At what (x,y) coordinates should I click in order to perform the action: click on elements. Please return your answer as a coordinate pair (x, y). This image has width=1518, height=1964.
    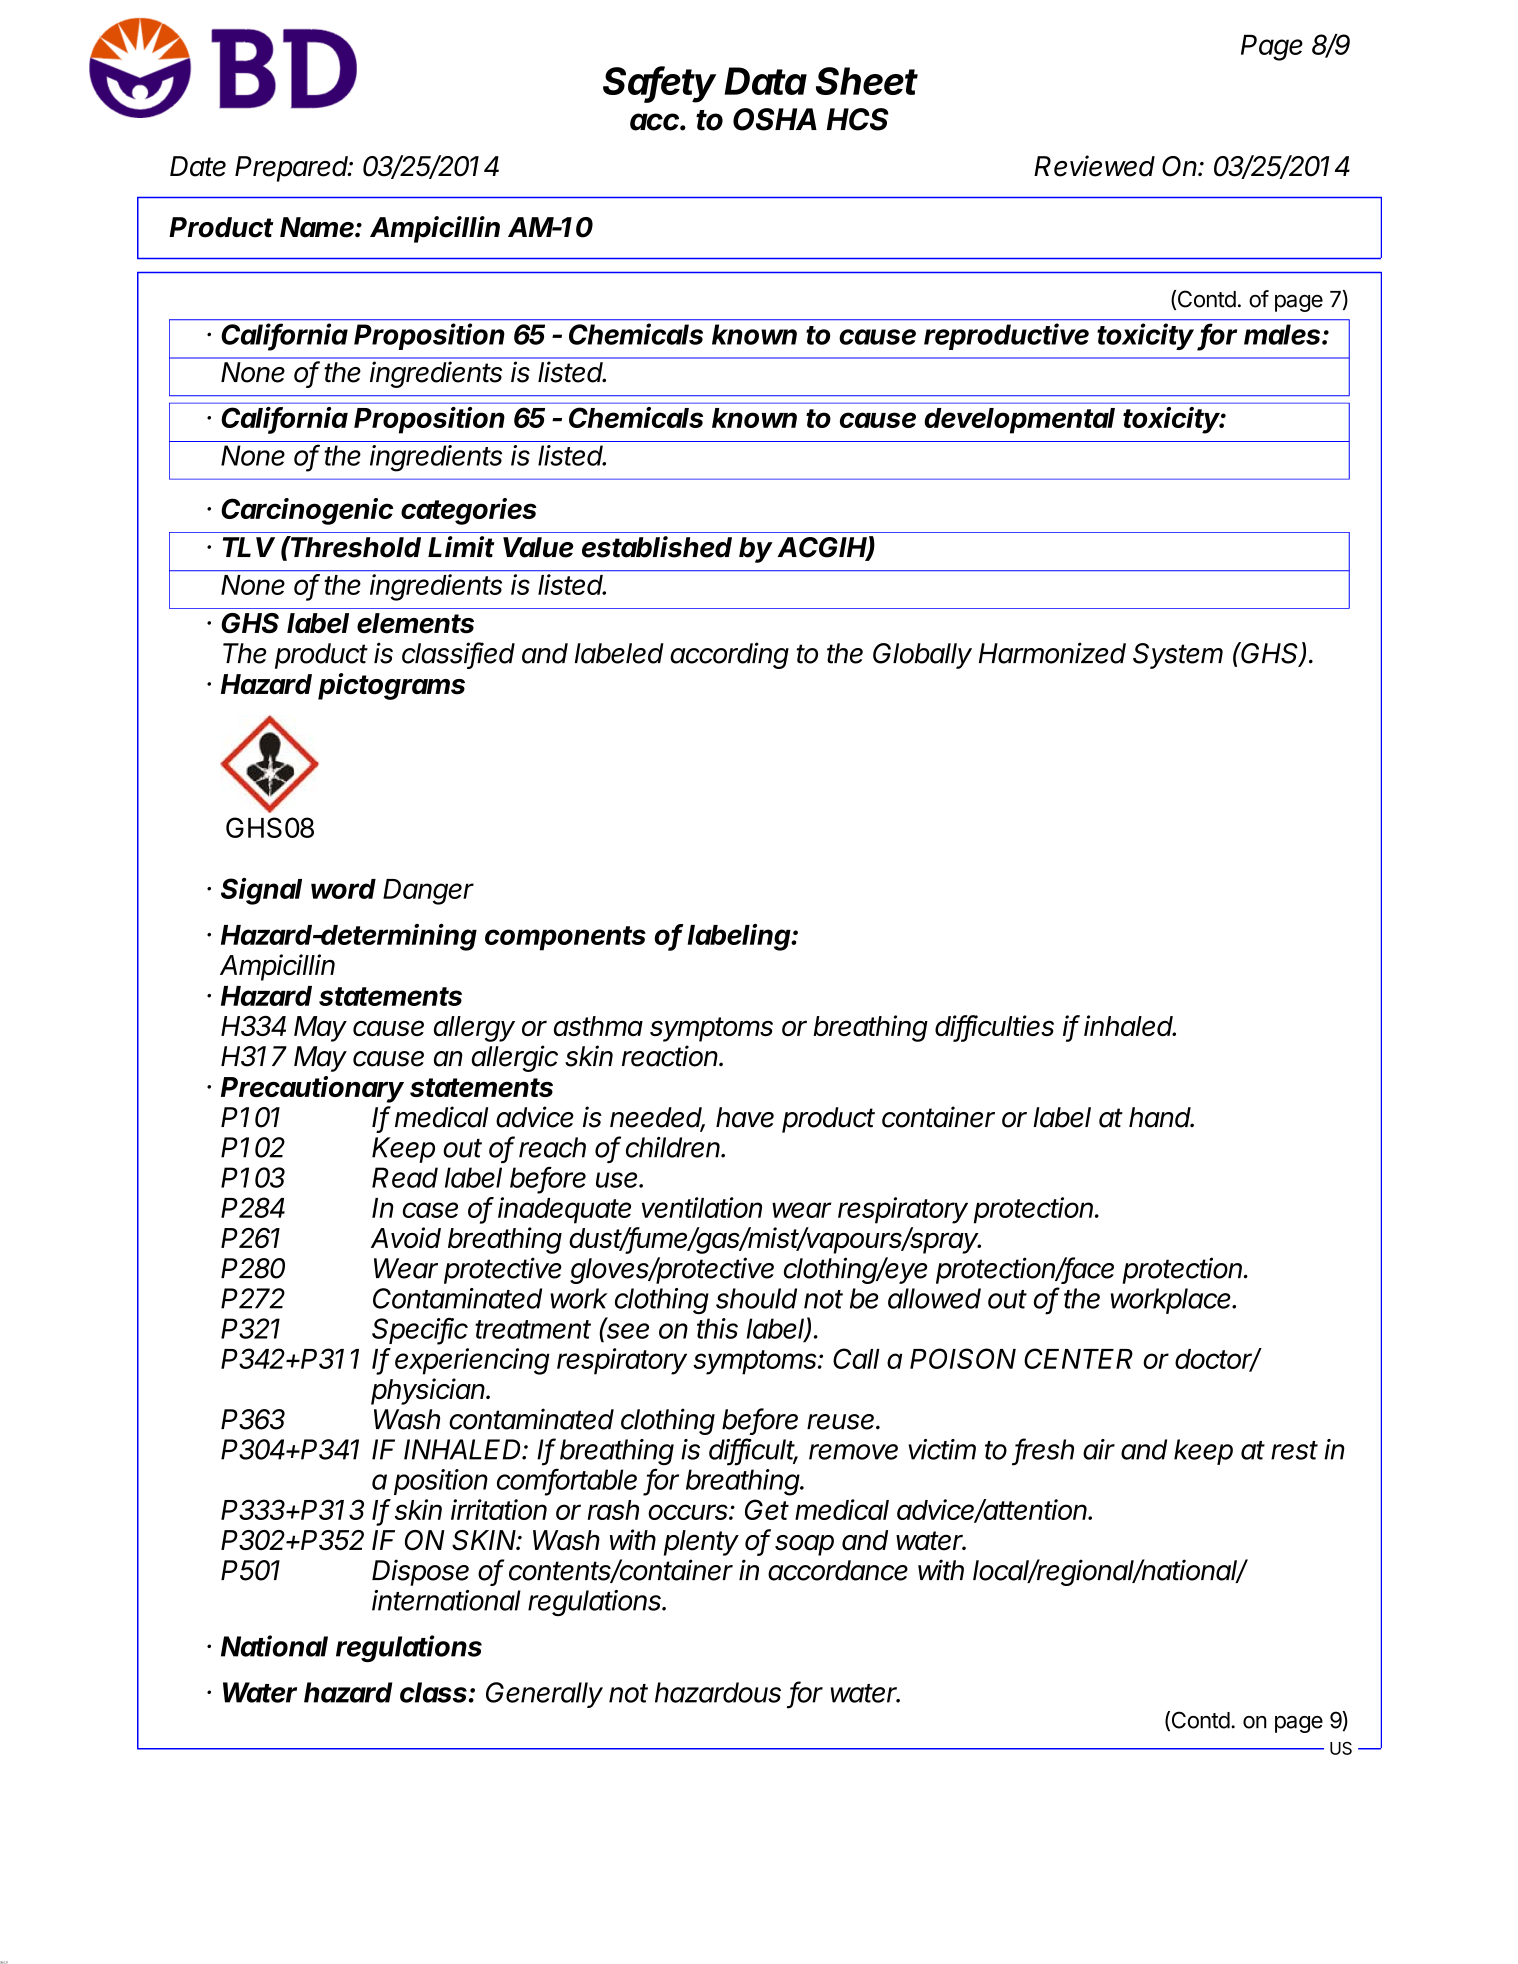
    Looking at the image, I should click on (415, 623).
